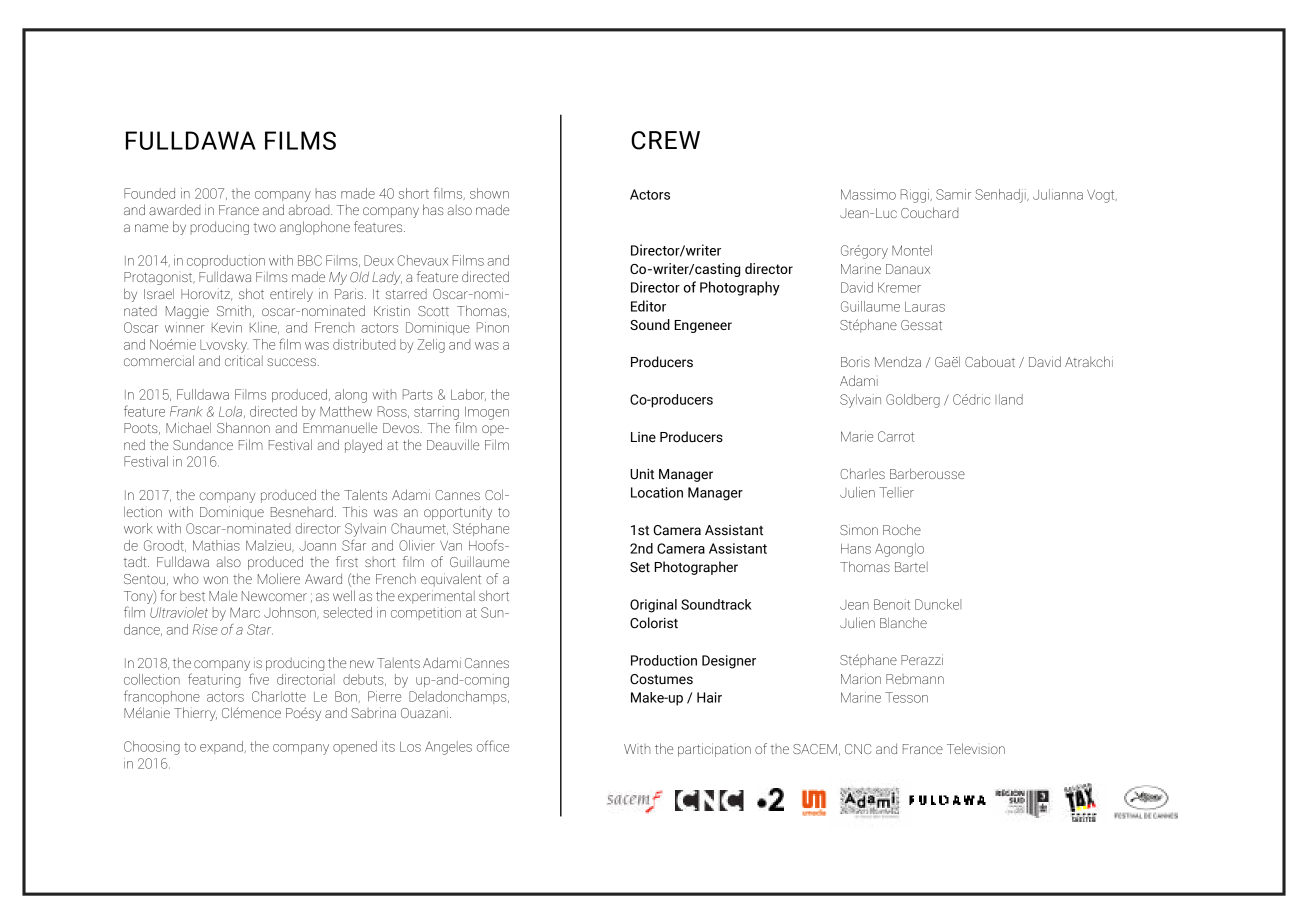 Image resolution: width=1308 pixels, height=924 pixels. What do you see at coordinates (648, 306) in the screenshot?
I see `Editor` at bounding box center [648, 306].
